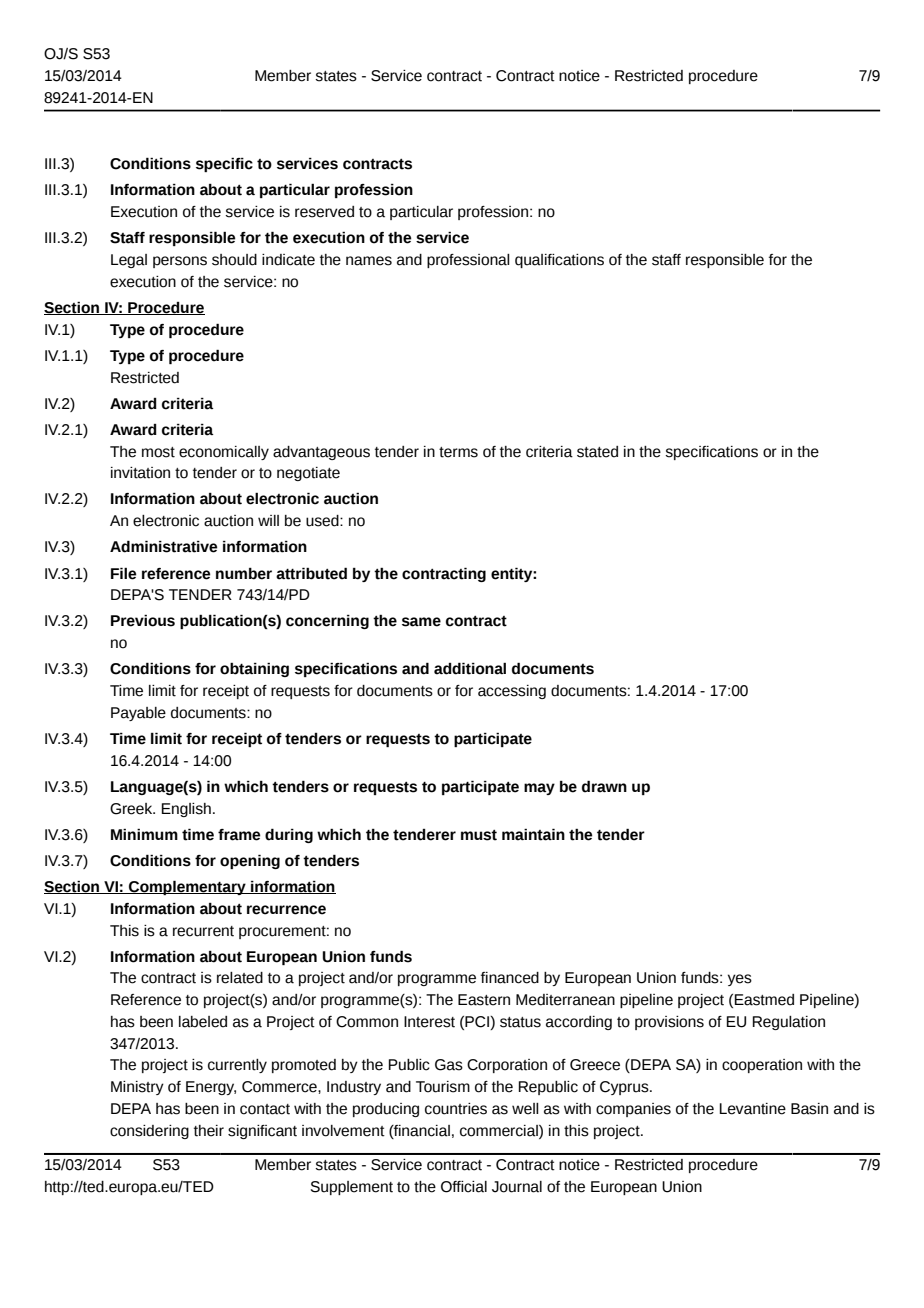  Describe the element at coordinates (604, 786) in the screenshot. I see `drawn` at that location.
